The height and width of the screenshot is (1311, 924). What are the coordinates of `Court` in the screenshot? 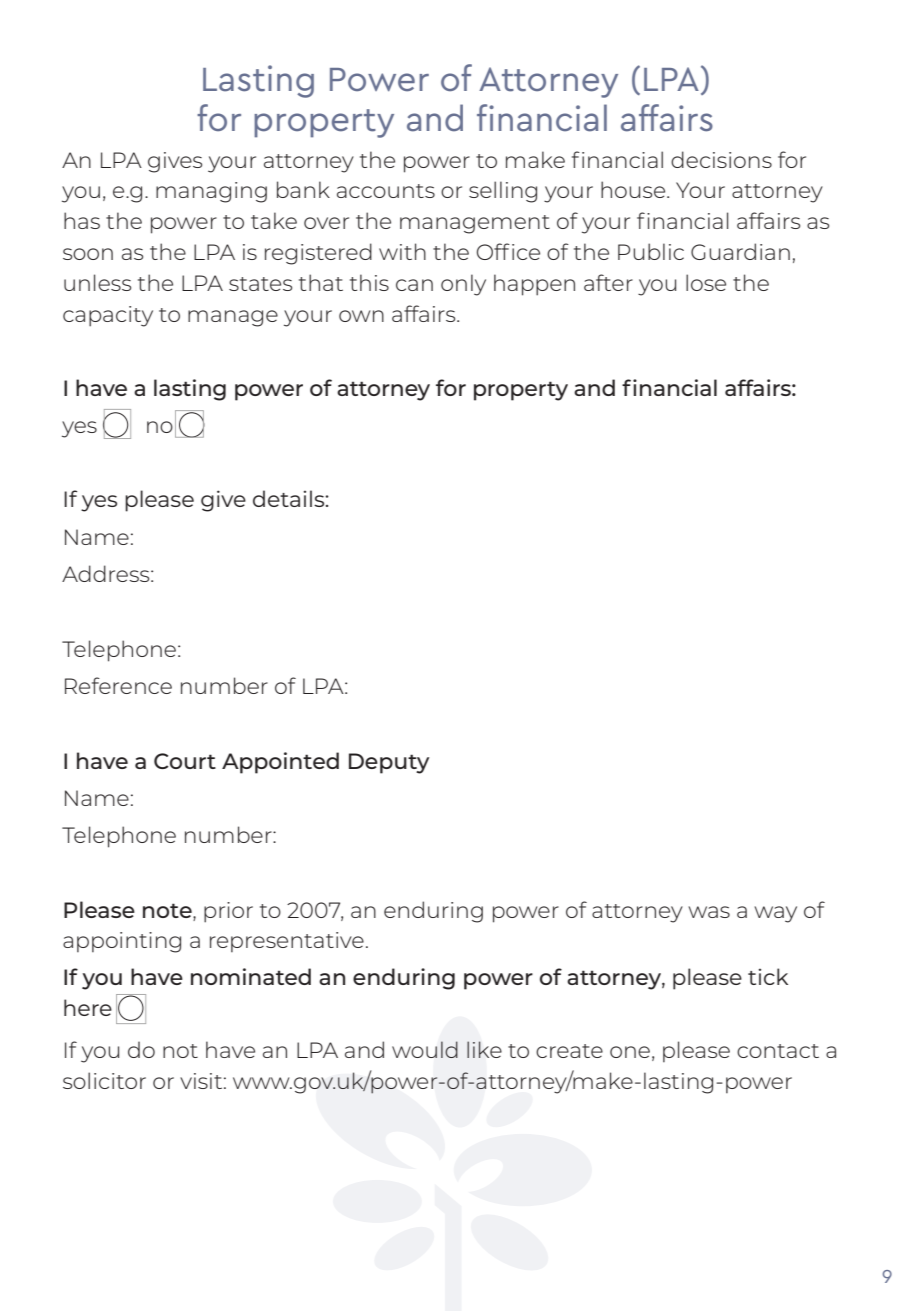 It's located at (185, 761).
